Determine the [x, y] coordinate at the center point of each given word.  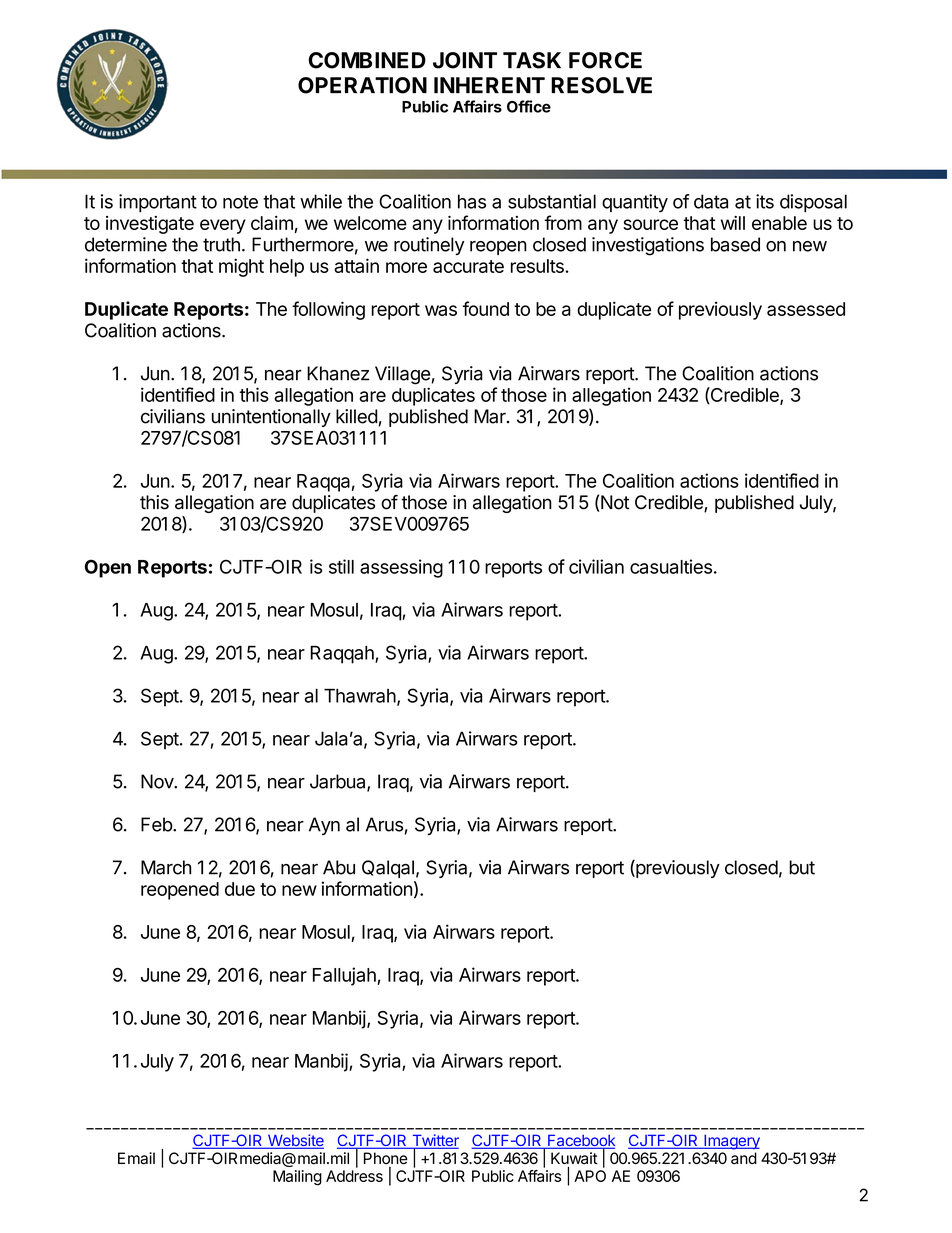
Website [294, 1141]
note [240, 202]
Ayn [324, 826]
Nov [158, 781]
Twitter [434, 1141]
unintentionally [271, 418]
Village [402, 375]
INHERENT [489, 85]
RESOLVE [601, 85]
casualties [671, 566]
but [802, 867]
